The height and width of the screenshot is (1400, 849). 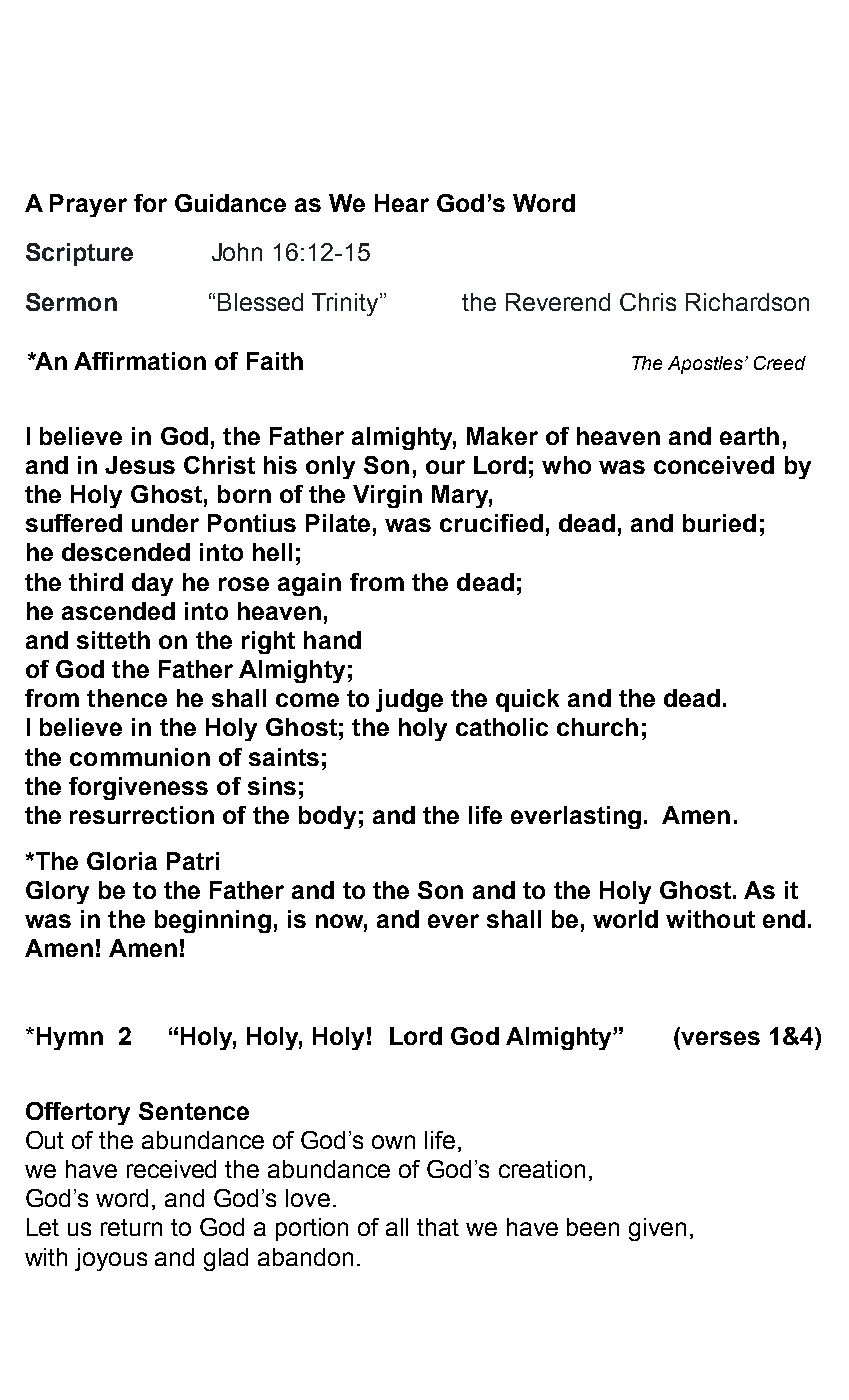 What do you see at coordinates (409, 700) in the screenshot?
I see `judge` at bounding box center [409, 700].
